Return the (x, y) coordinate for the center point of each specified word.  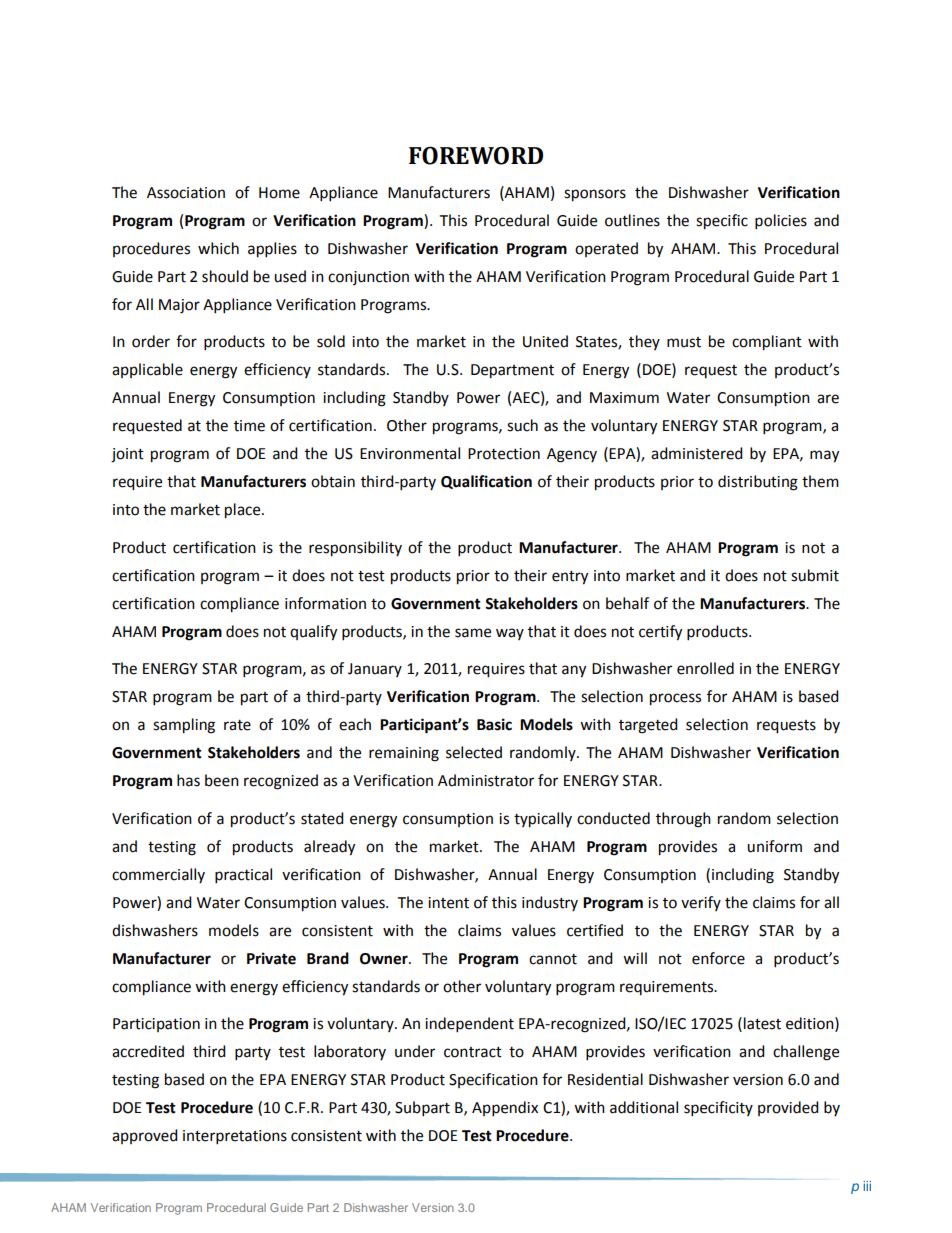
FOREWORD (476, 155)
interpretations (235, 1137)
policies (781, 222)
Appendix (505, 1109)
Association (186, 193)
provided (788, 1108)
